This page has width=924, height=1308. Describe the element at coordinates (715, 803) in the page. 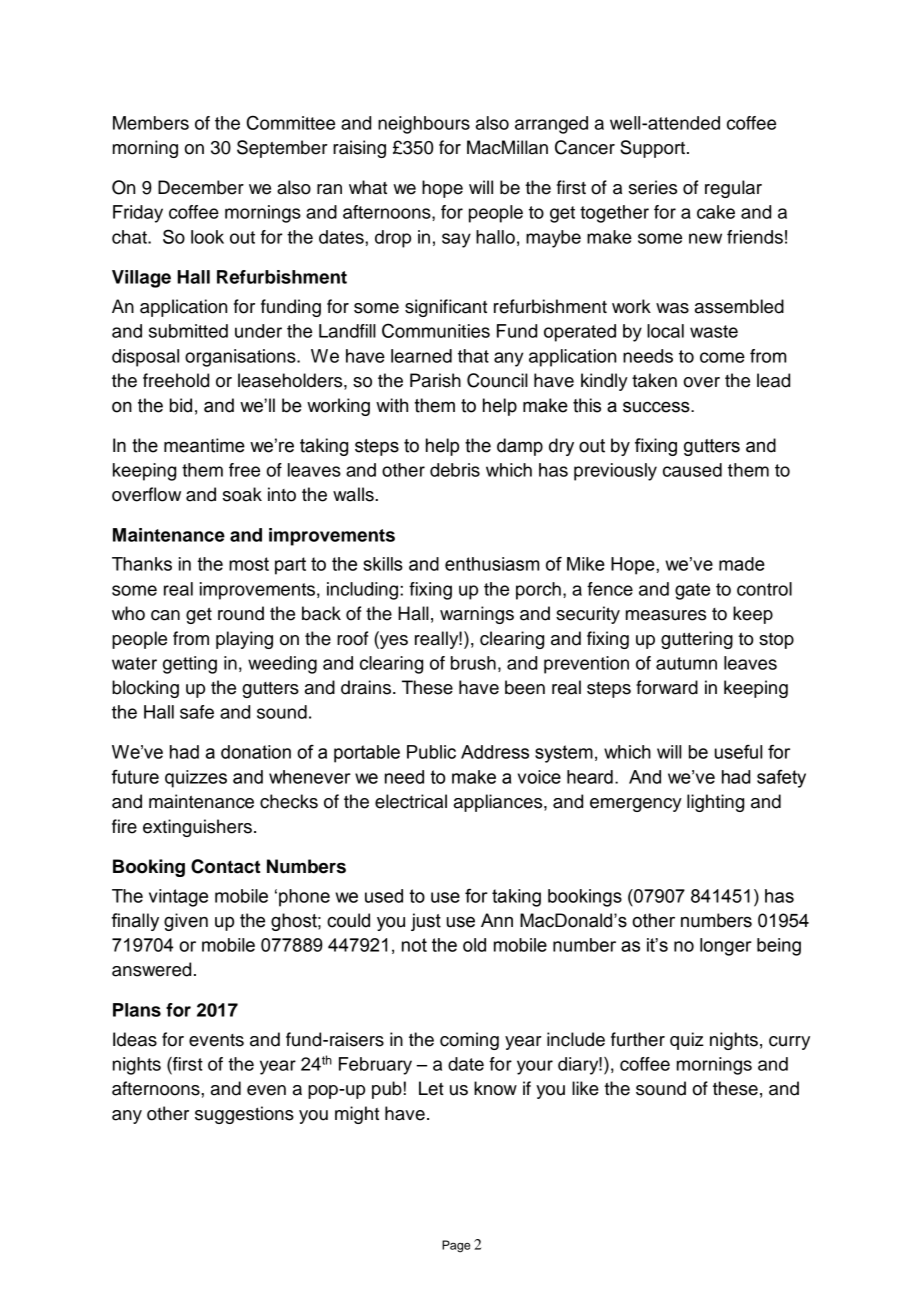

I see `lighting` at that location.
